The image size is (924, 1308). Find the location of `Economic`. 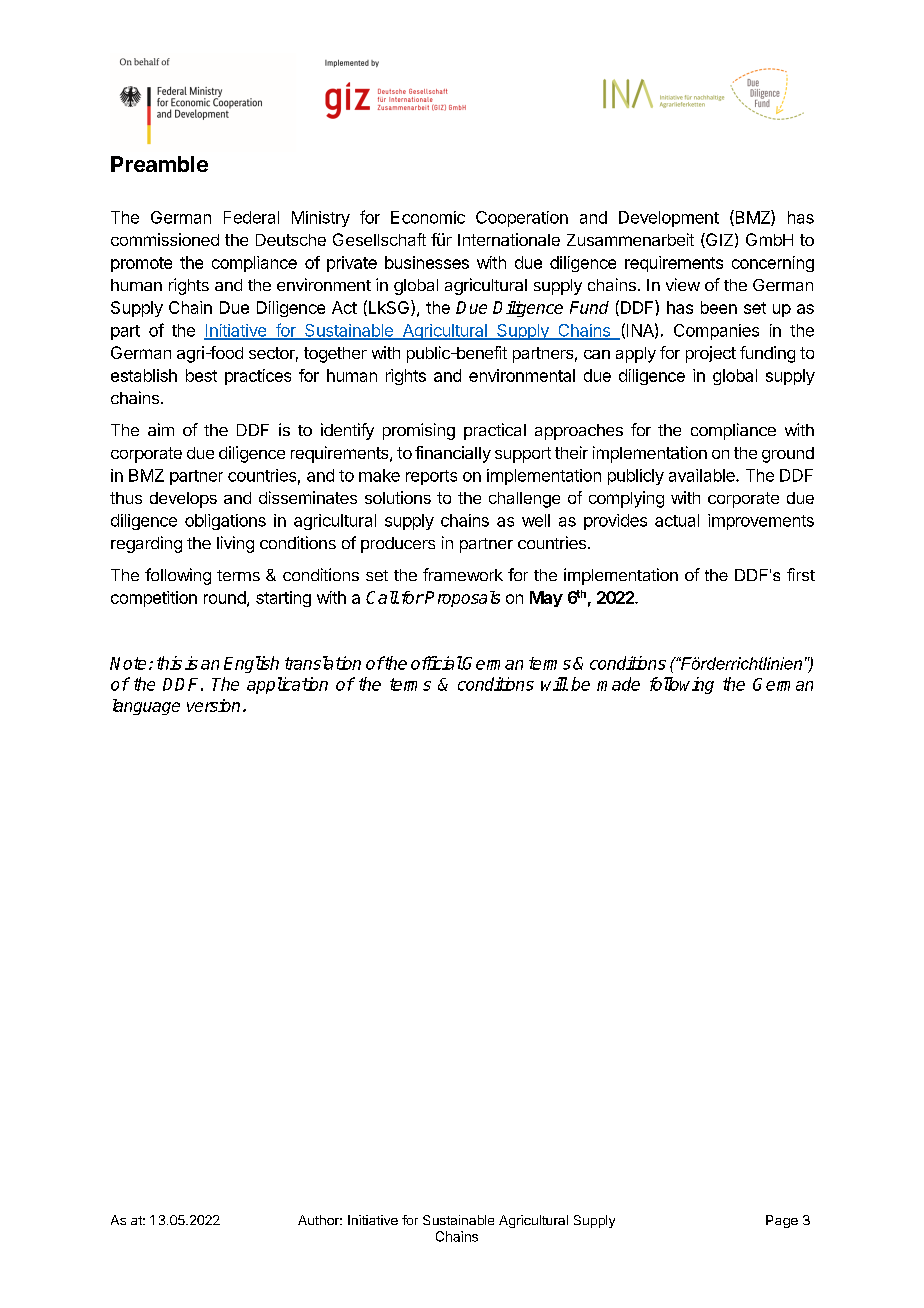

Economic is located at coordinates (428, 217).
